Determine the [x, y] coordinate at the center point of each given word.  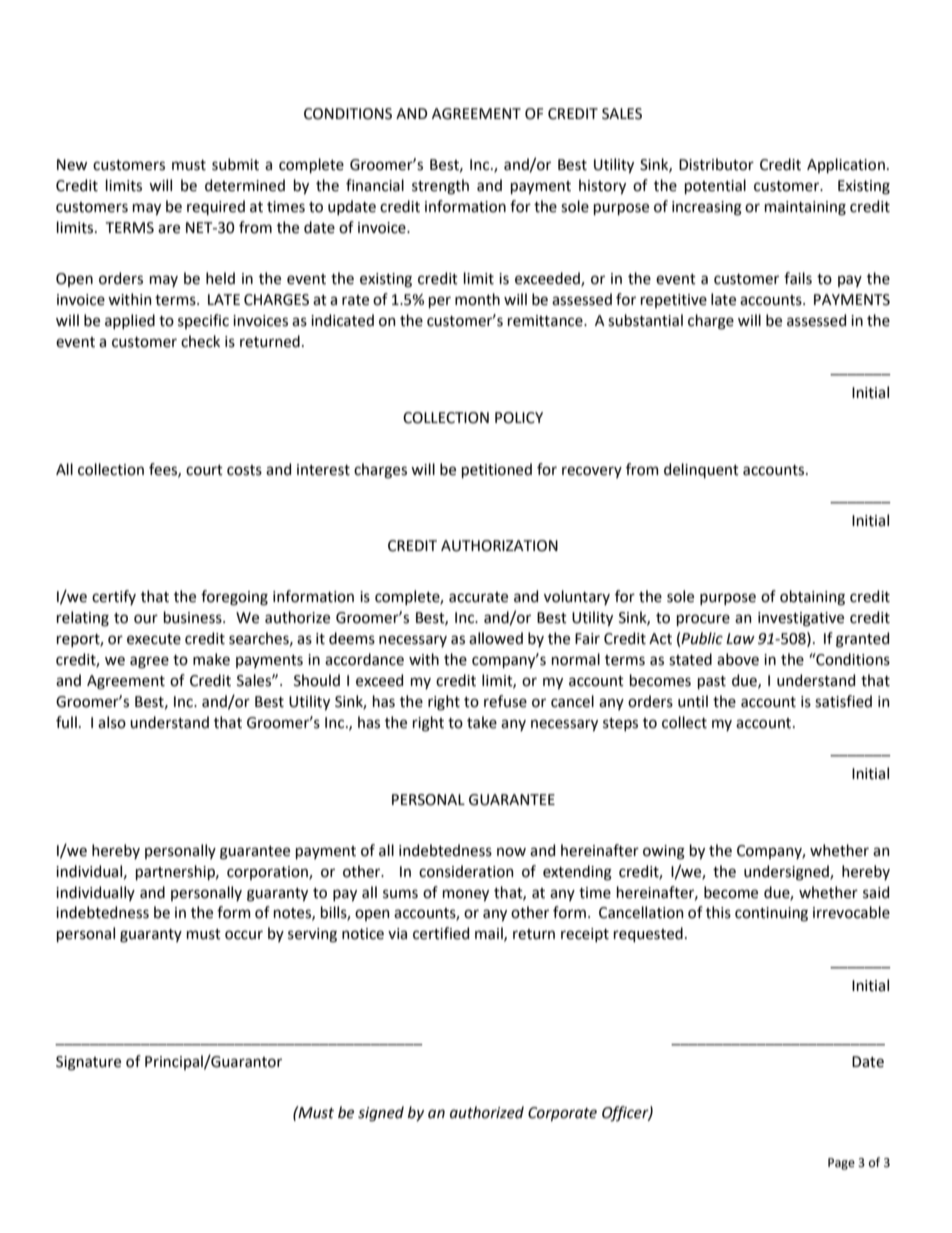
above [738, 659]
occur [244, 935]
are [169, 229]
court [204, 470]
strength [440, 187]
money [466, 895]
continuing [771, 914]
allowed [496, 638]
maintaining [805, 208]
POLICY [519, 418]
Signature [88, 1063]
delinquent [701, 470]
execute [154, 639]
